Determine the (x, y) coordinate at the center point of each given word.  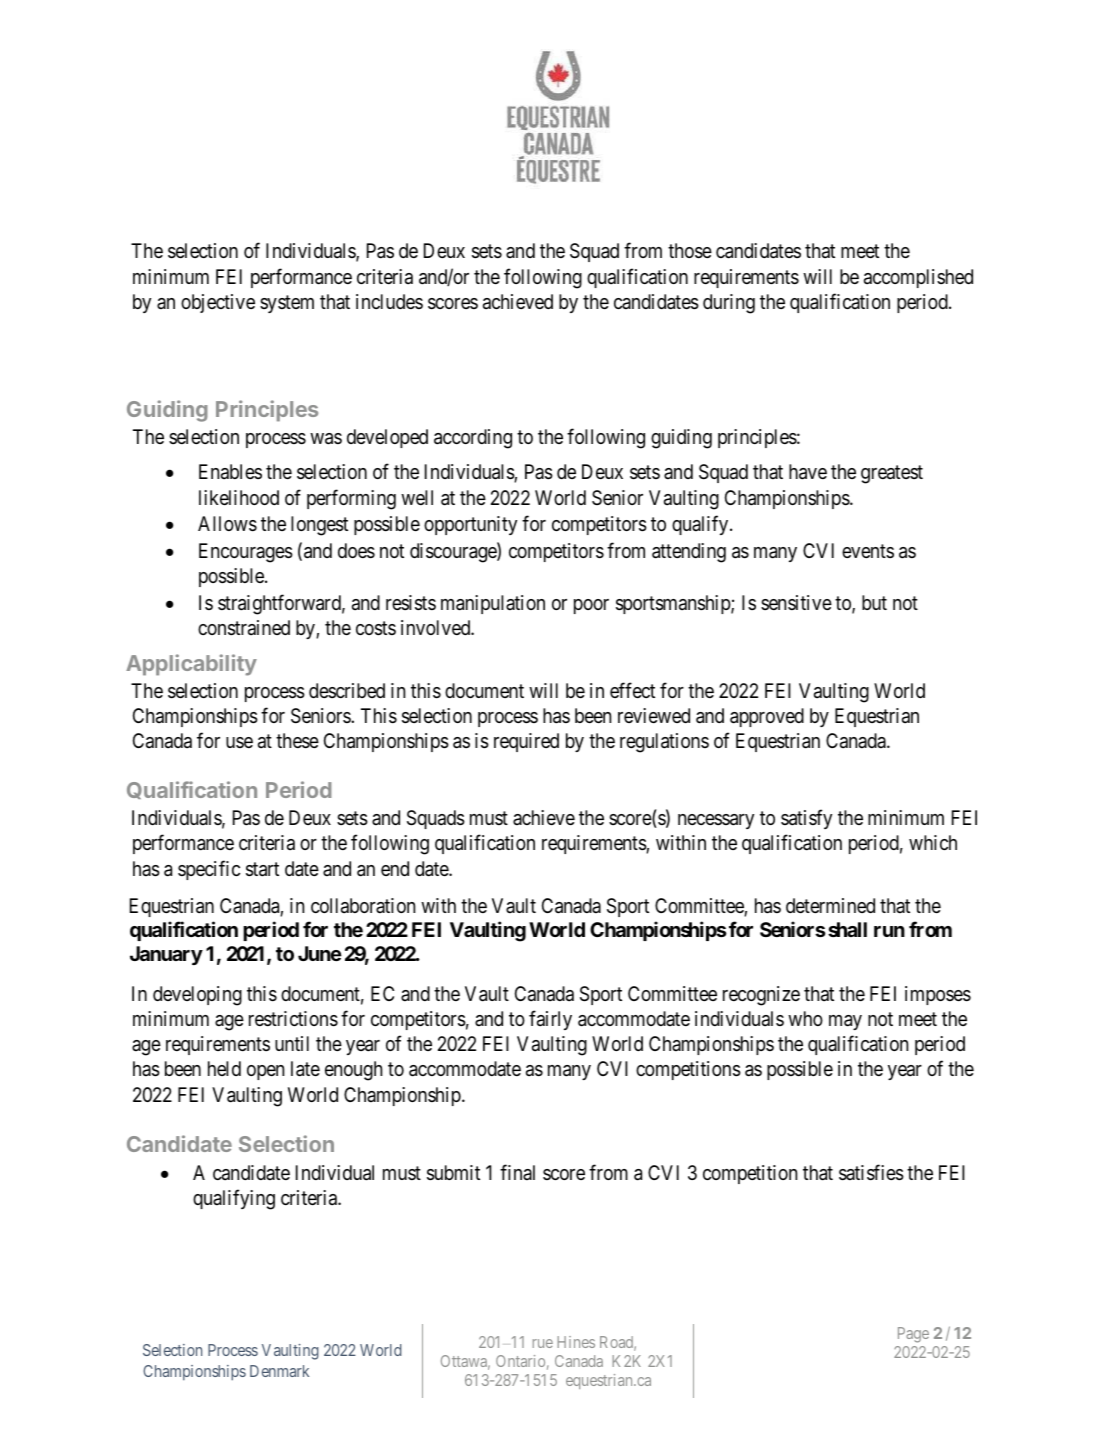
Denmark (279, 1371)
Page (913, 1335)
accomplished (918, 278)
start (262, 869)
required (526, 742)
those (690, 251)
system (287, 304)
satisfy (806, 819)
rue (543, 1343)
